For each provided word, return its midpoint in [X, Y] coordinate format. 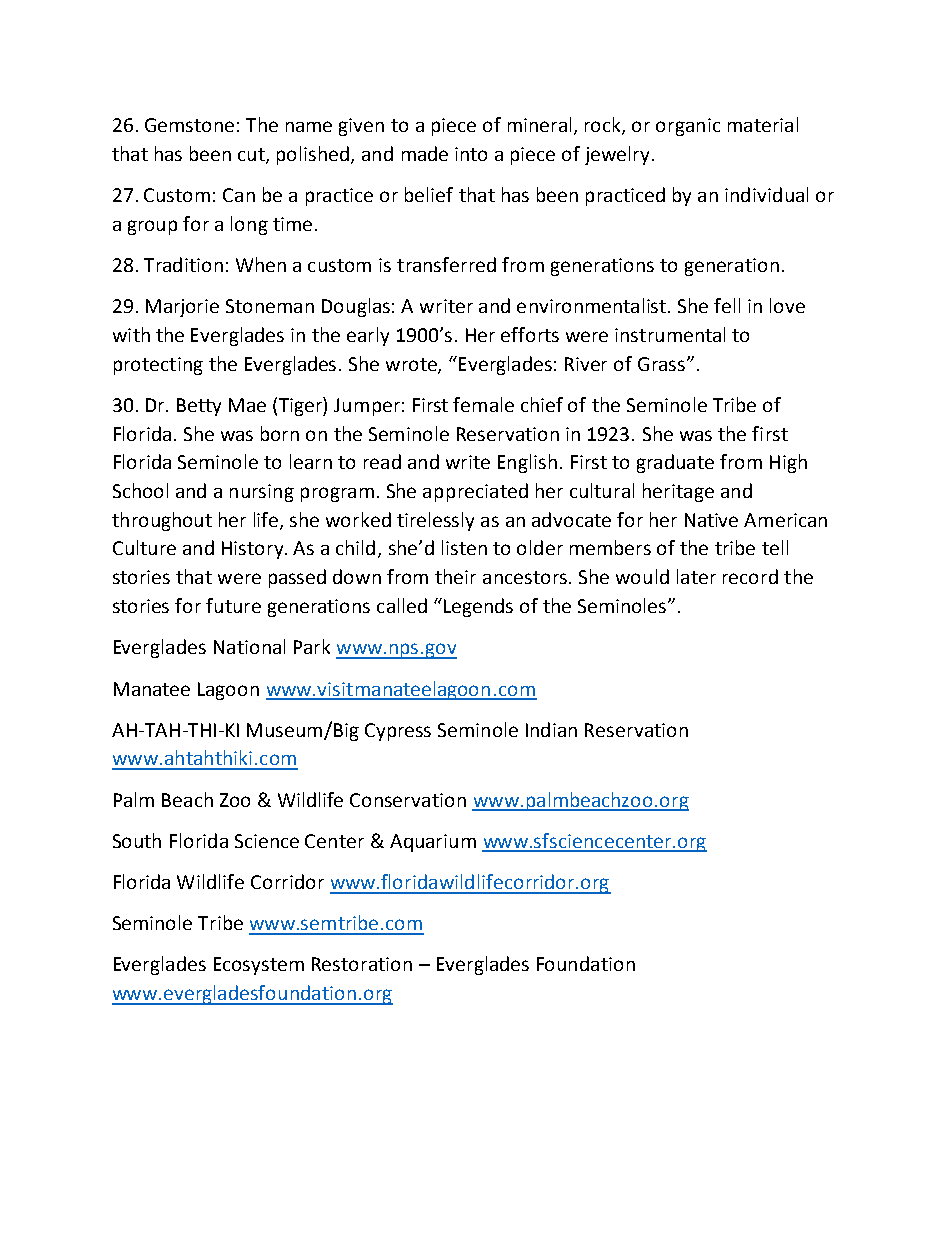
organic [688, 127]
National [249, 646]
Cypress [398, 732]
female [483, 404]
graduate [675, 463]
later [696, 576]
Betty [199, 407]
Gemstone [189, 125]
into [471, 154]
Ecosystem [259, 966]
